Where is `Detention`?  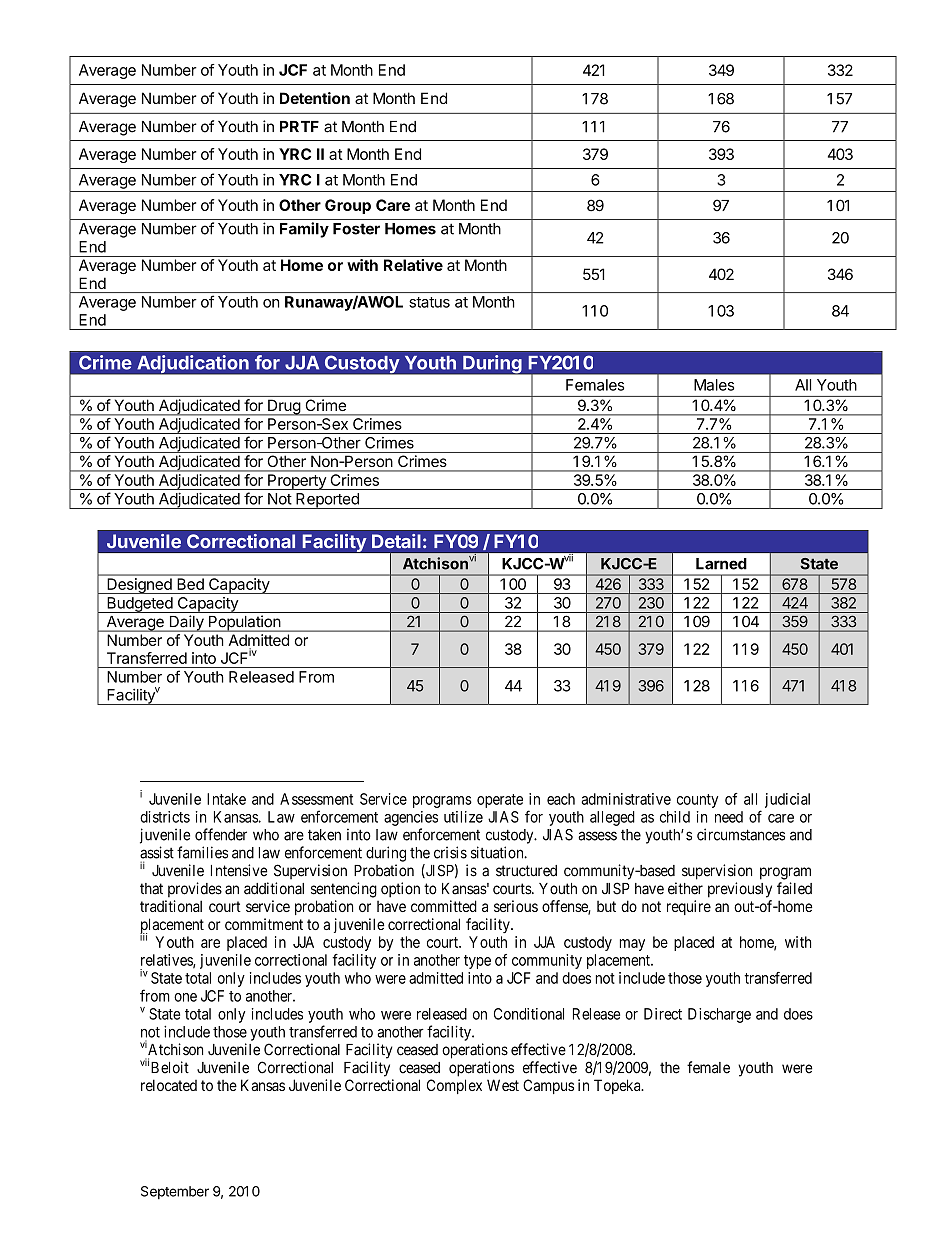
Detention is located at coordinates (315, 98).
